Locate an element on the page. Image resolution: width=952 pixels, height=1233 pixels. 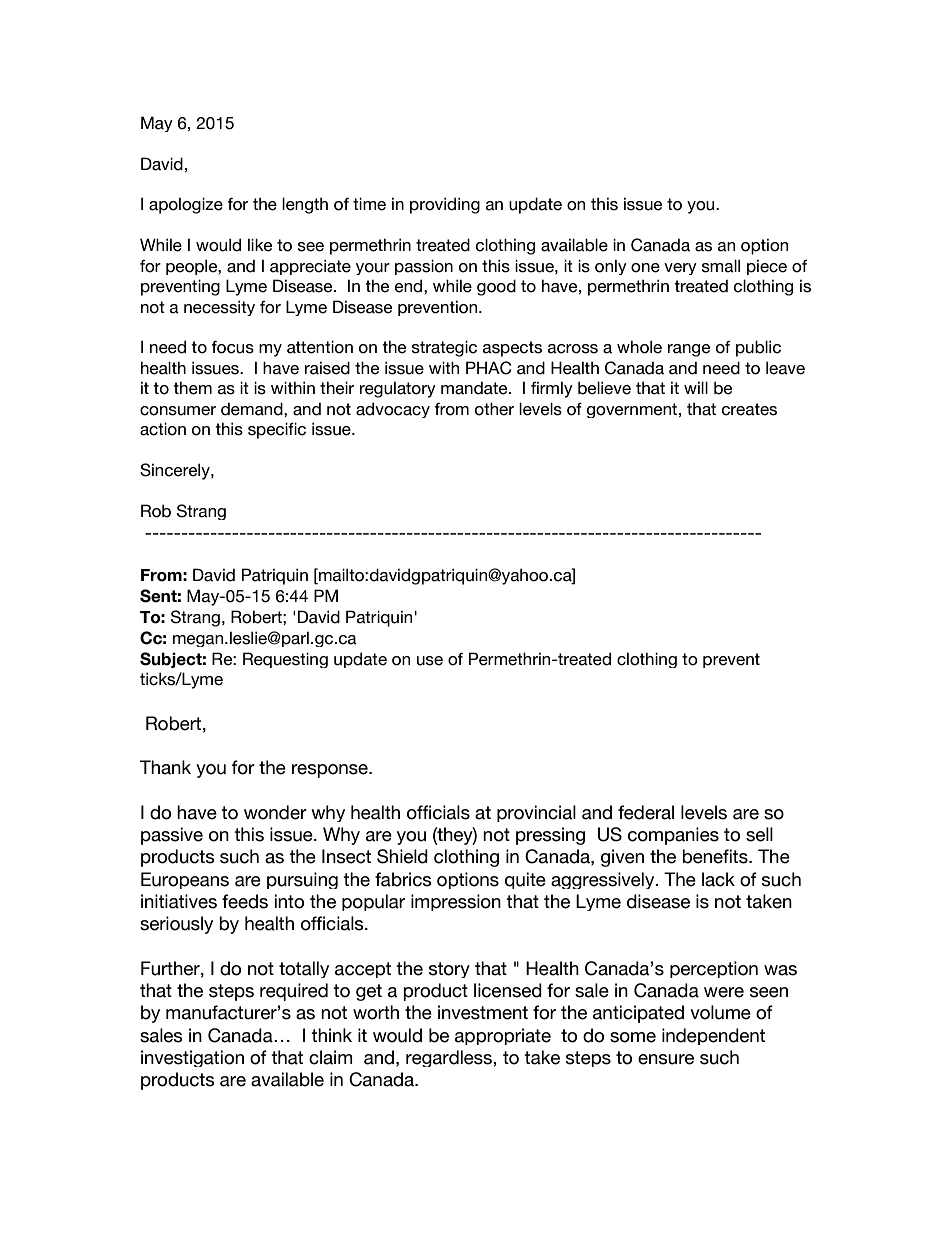
investigation is located at coordinates (192, 1058).
